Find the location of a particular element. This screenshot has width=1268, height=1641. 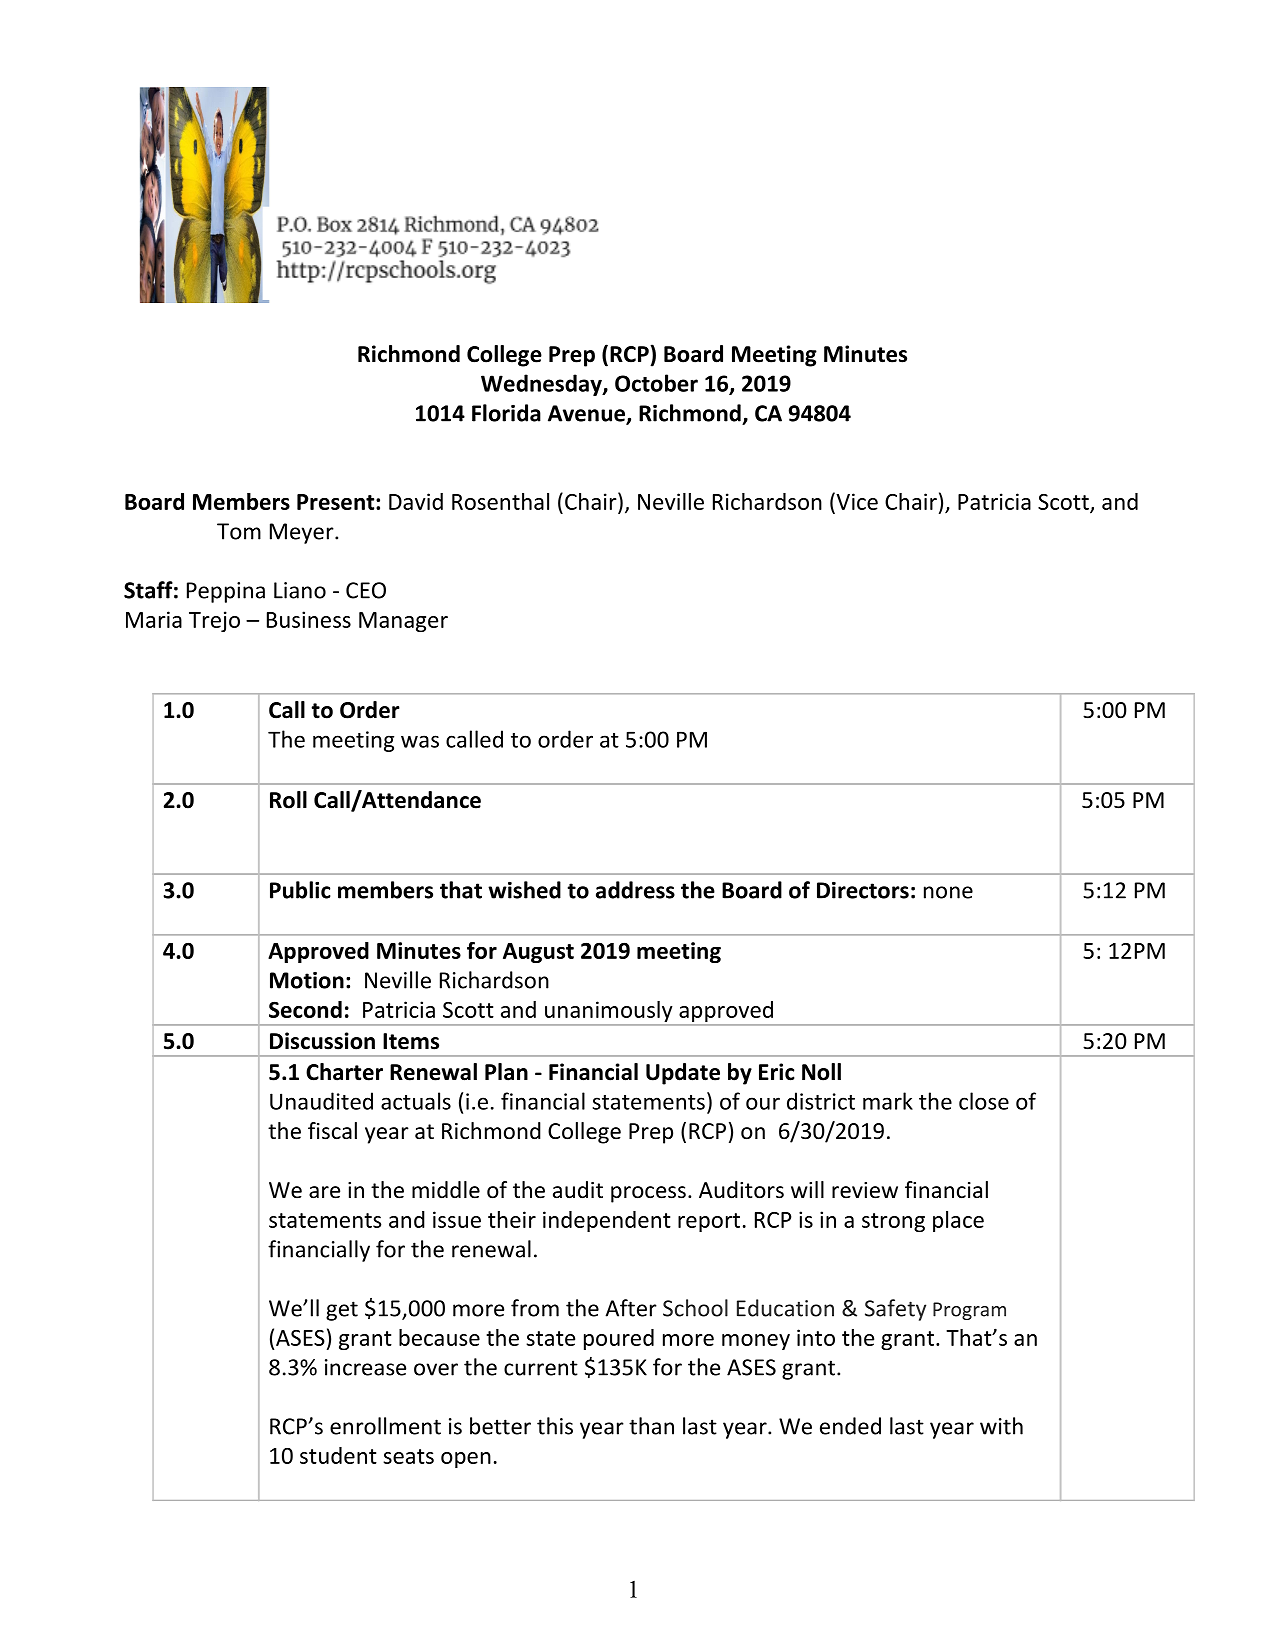

Business is located at coordinates (309, 619).
